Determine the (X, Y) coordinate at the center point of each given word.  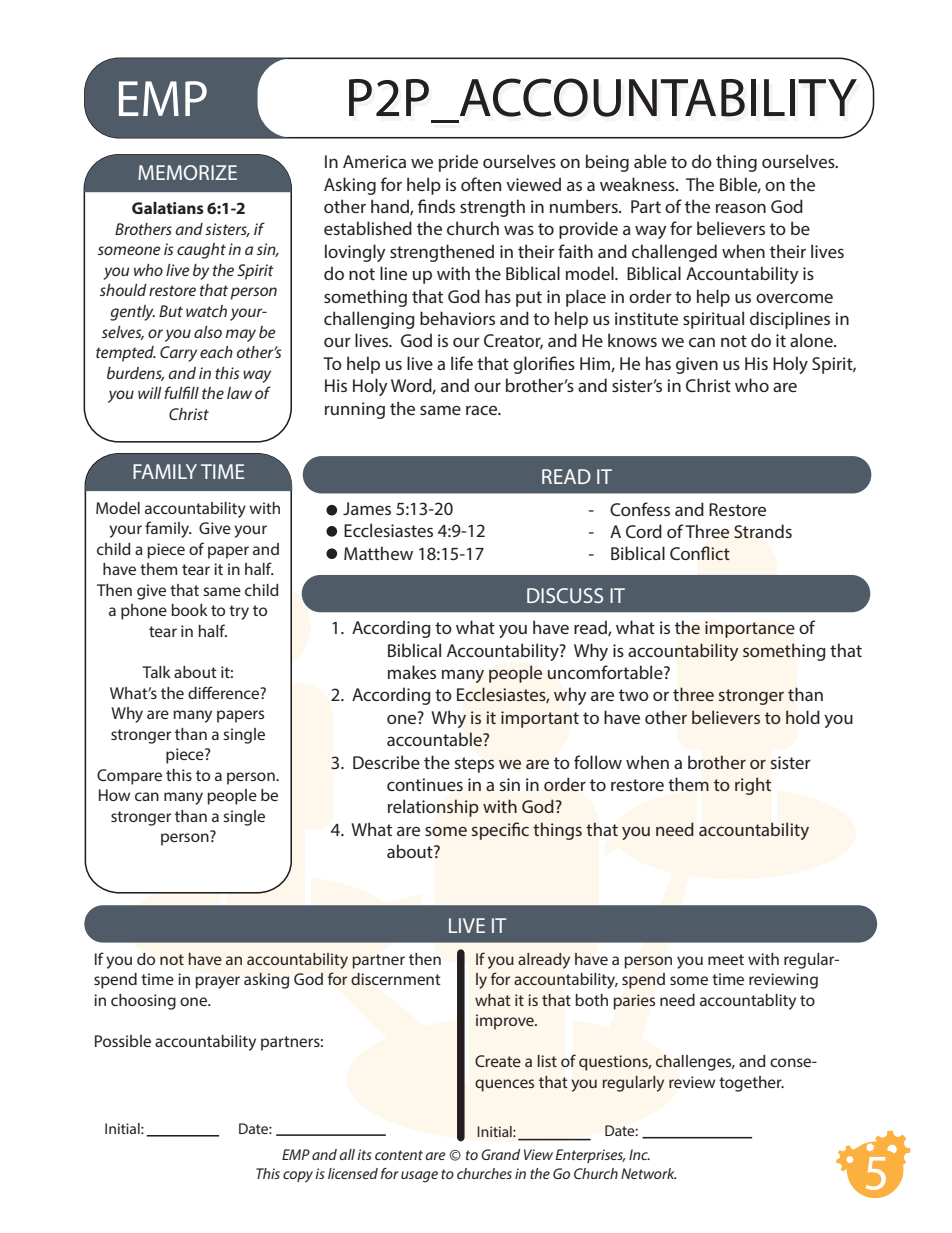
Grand (500, 1154)
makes (412, 672)
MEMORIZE (187, 172)
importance (750, 629)
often (481, 184)
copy (298, 1177)
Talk (156, 672)
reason (741, 208)
